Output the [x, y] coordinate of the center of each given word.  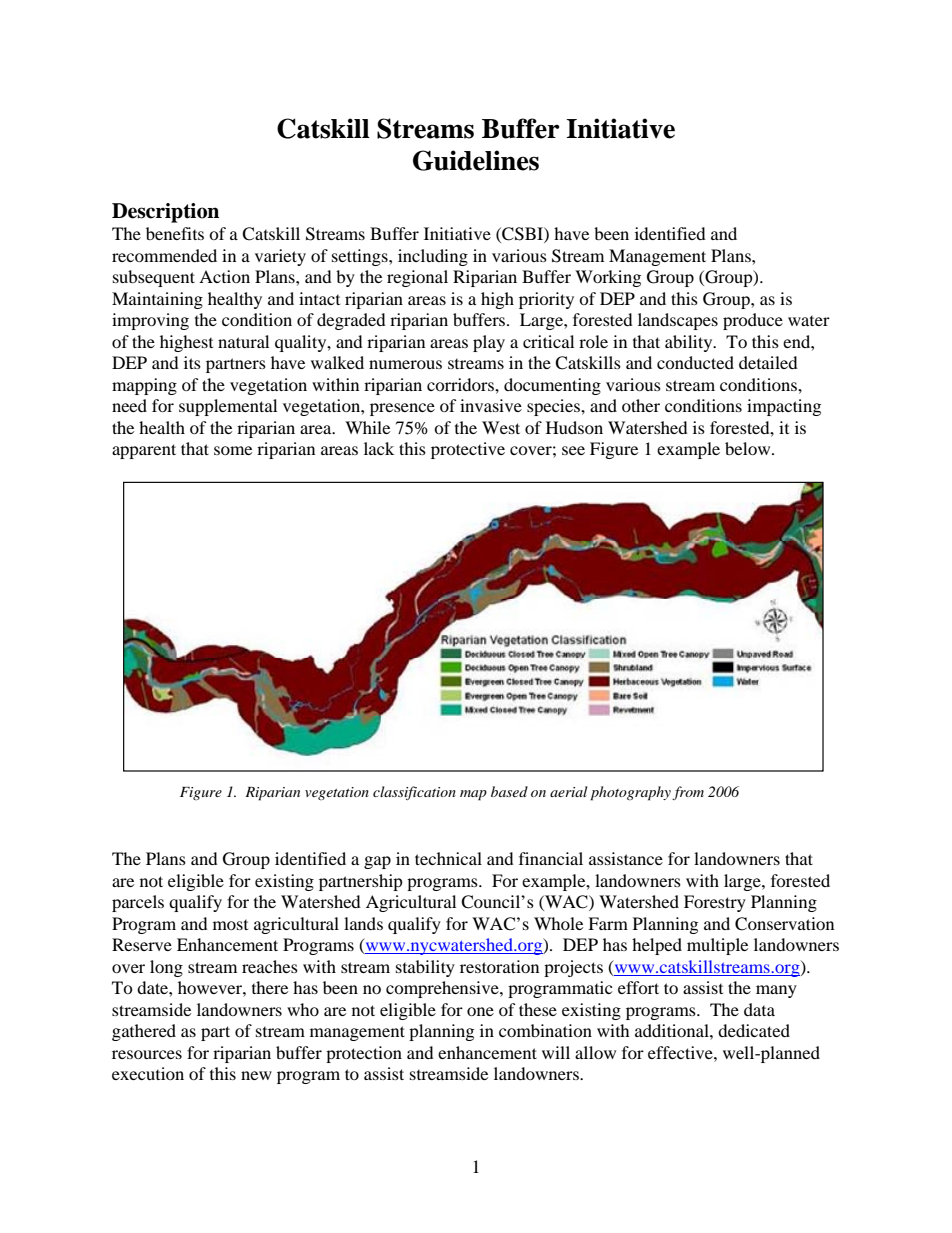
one [480, 1011]
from [688, 793]
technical [448, 858]
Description [165, 213]
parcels [138, 903]
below [749, 448]
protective [468, 450]
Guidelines [476, 160]
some [233, 450]
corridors [461, 384]
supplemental [228, 407]
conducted [695, 362]
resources [147, 1054]
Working [608, 278]
